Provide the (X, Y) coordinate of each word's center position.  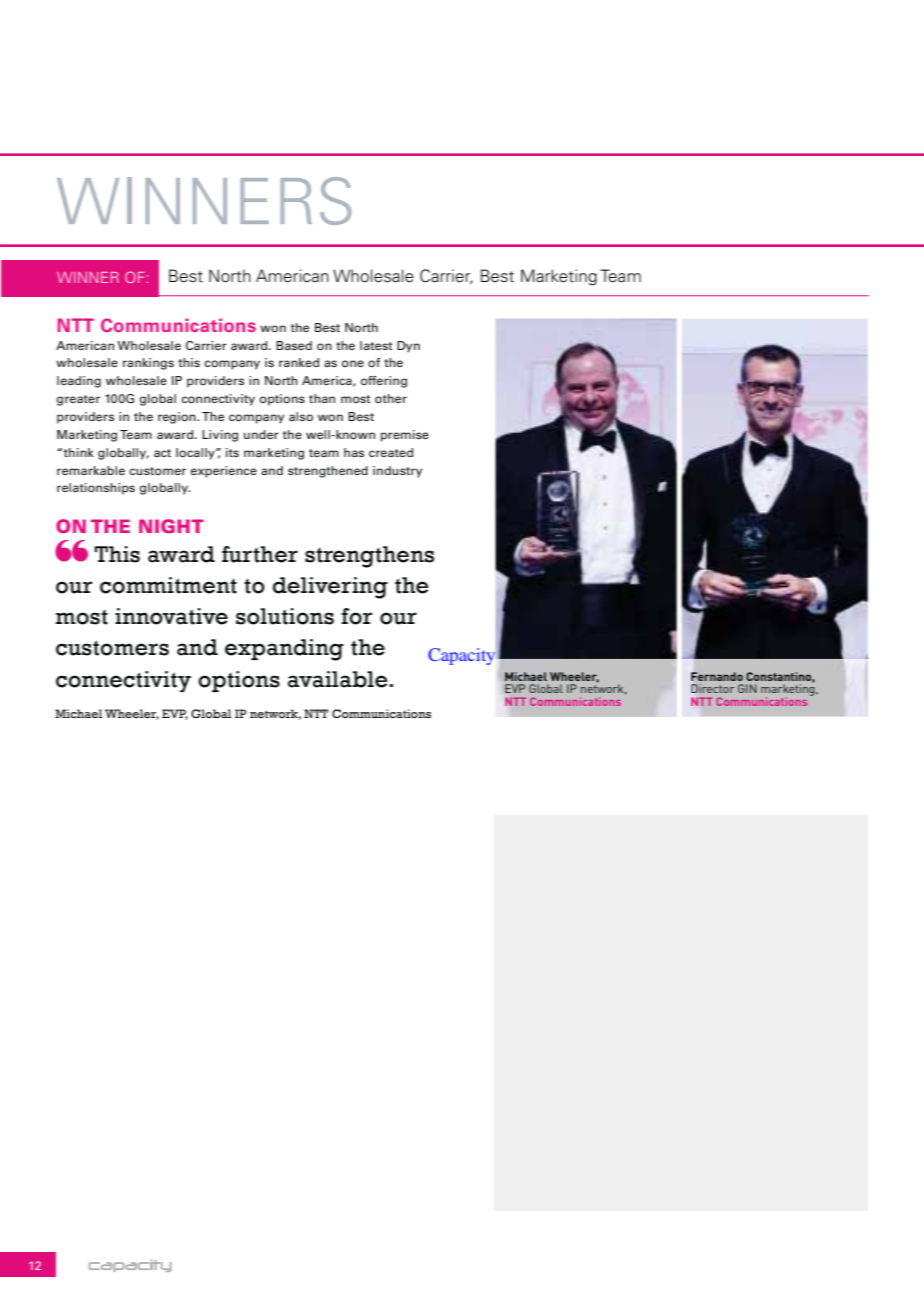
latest (376, 345)
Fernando (717, 676)
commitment (168, 585)
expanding (284, 650)
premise (405, 436)
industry (397, 472)
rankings (148, 364)
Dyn (408, 347)
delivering (330, 588)
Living (220, 436)
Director (712, 688)
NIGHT (171, 526)
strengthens (369, 557)
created (391, 452)
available (338, 679)
